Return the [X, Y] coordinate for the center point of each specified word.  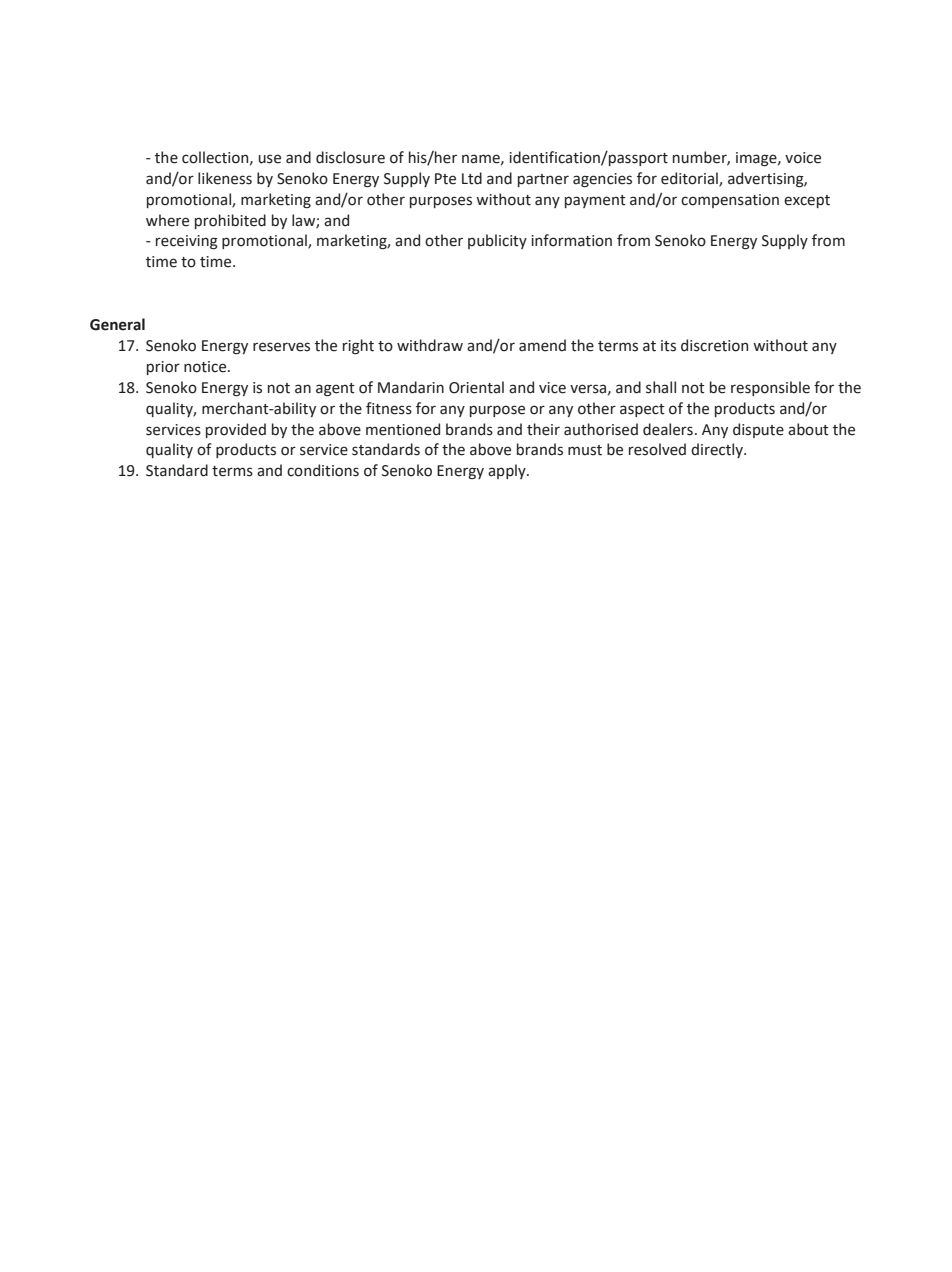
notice [206, 367]
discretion [714, 345]
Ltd [472, 178]
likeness [225, 178]
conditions [323, 470]
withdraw [430, 345]
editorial [690, 179]
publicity [497, 241]
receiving [187, 242]
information [571, 240]
